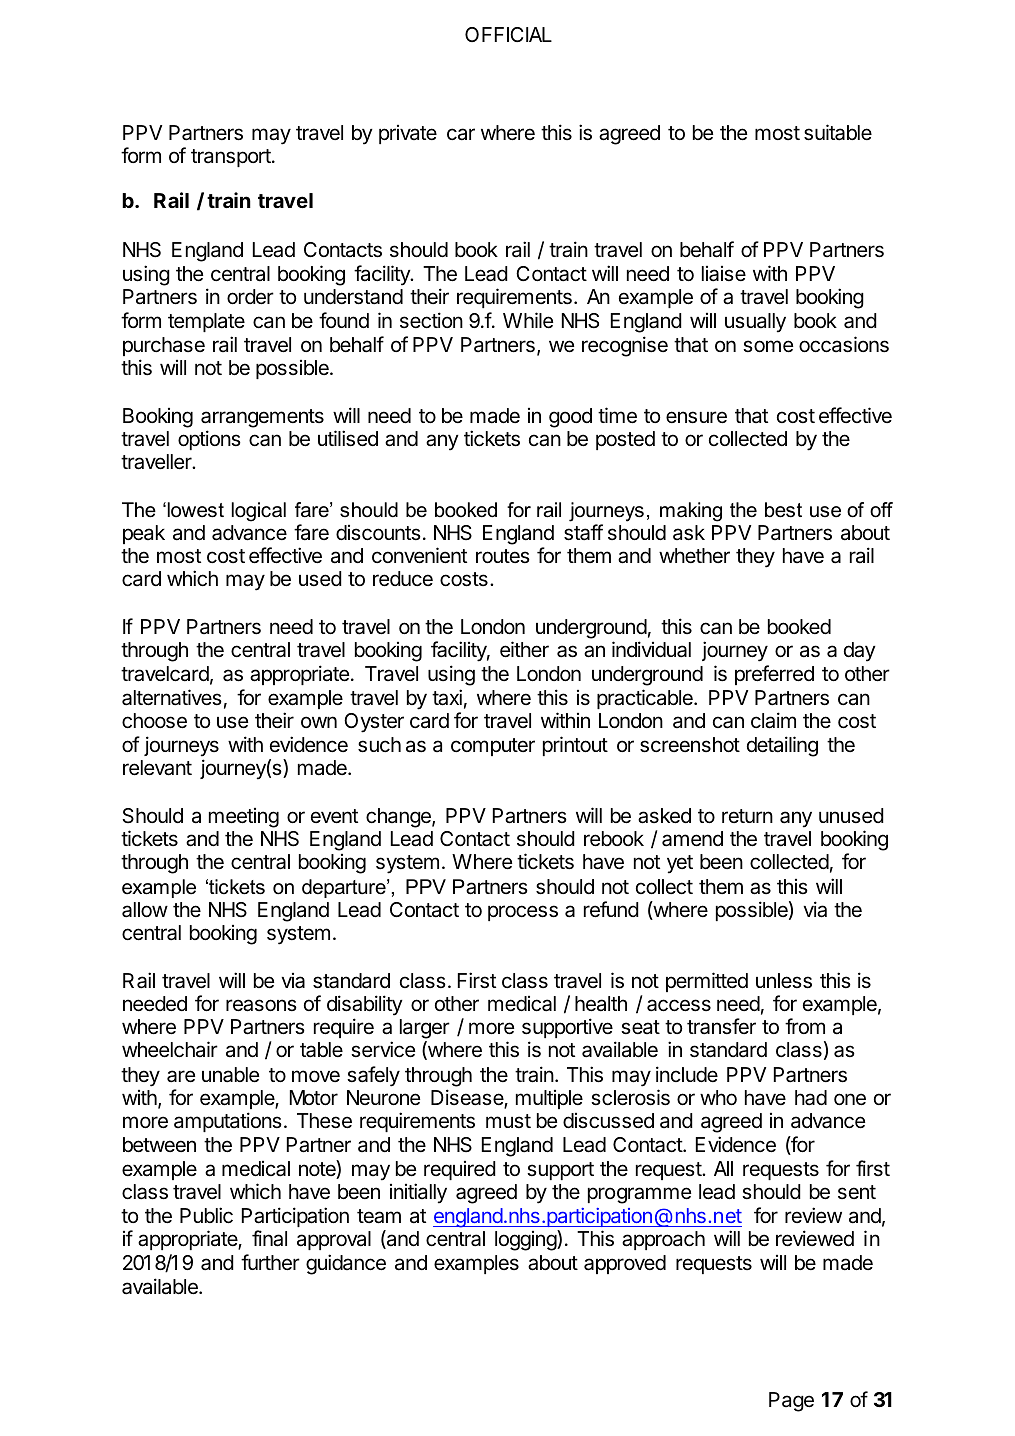  I want to click on further, so click(270, 1262).
